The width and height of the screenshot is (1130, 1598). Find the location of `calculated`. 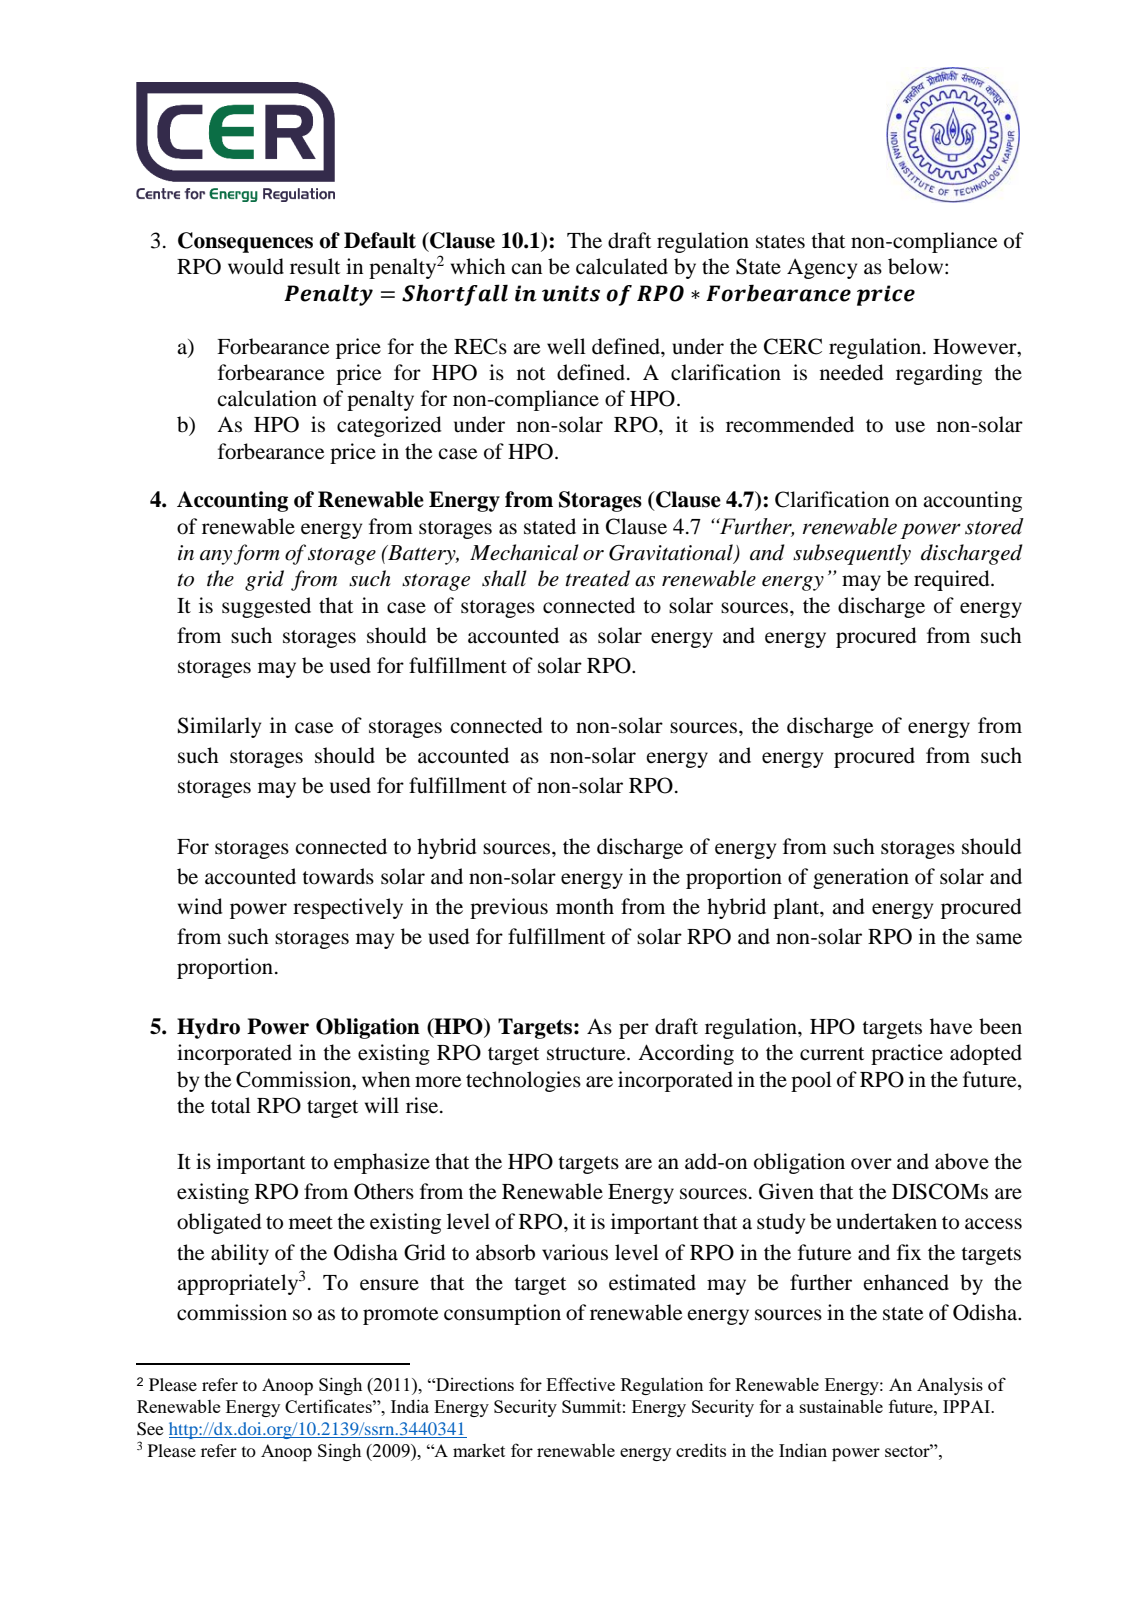

calculated is located at coordinates (622, 266).
